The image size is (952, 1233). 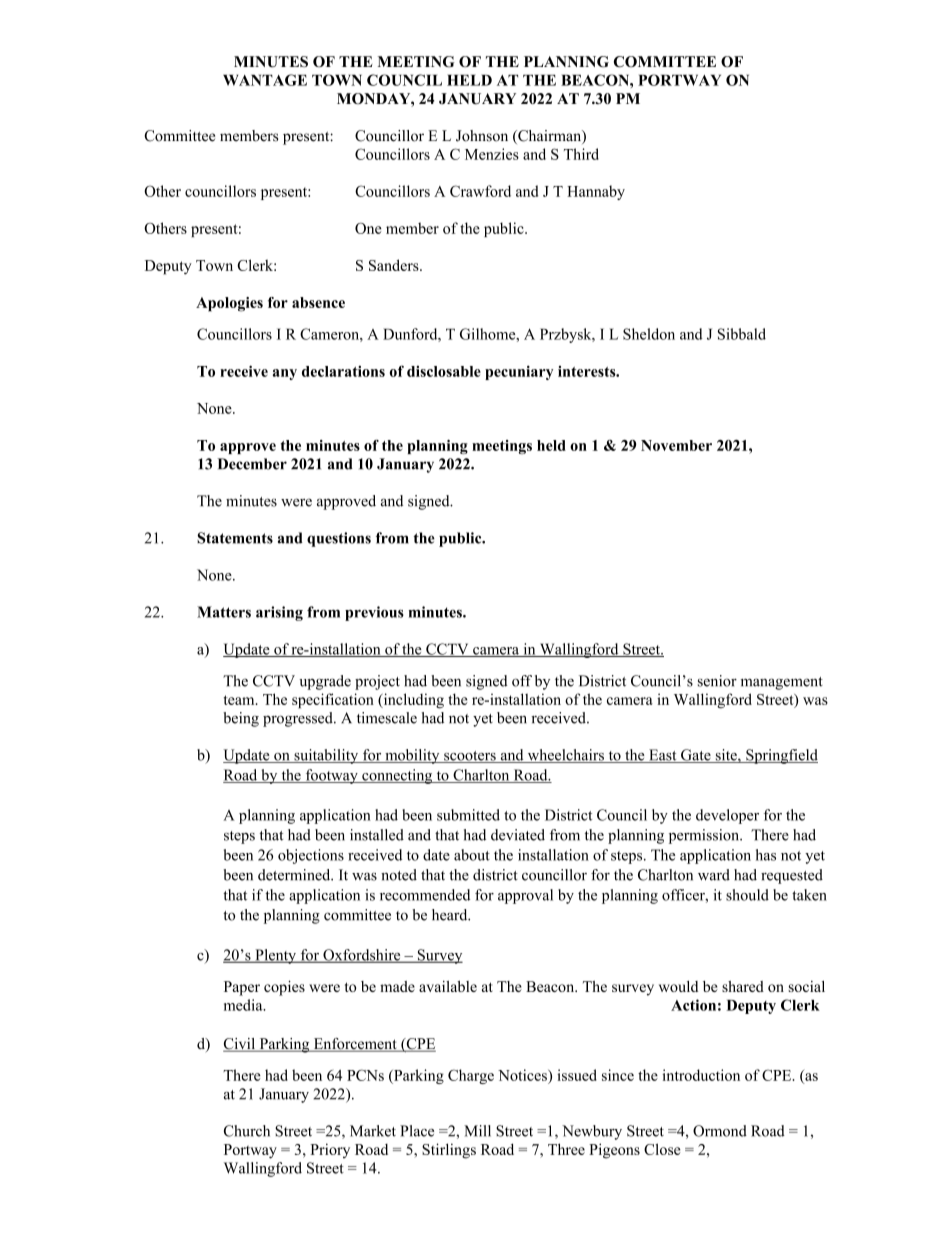 I want to click on Menzies, so click(x=492, y=154).
